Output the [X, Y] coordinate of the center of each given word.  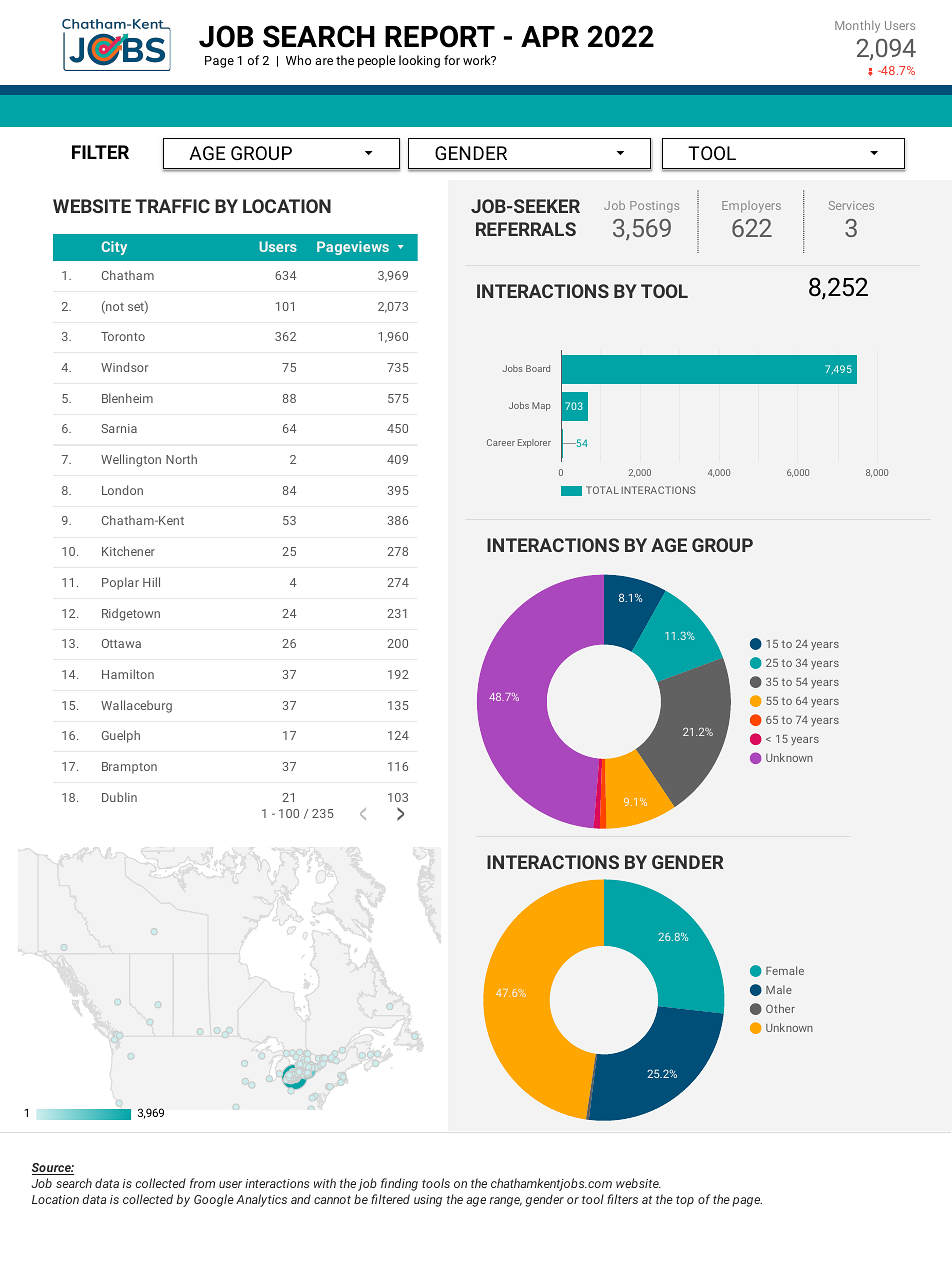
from [202, 1183]
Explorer [534, 443]
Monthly [857, 26]
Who [298, 60]
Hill [151, 582]
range [506, 1202]
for [452, 60]
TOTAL [602, 490]
